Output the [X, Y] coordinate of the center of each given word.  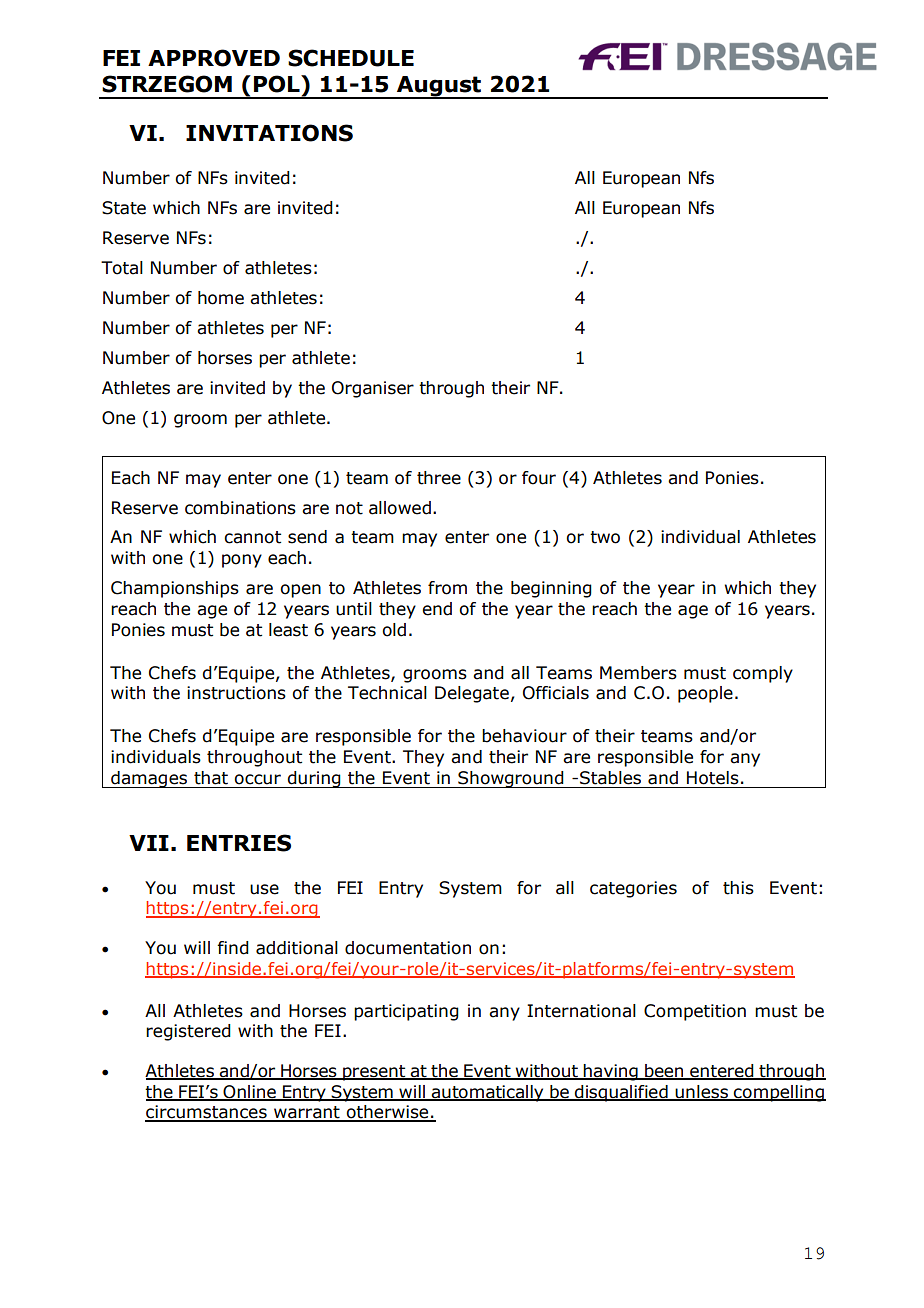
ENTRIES [239, 843]
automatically [487, 1093]
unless [701, 1093]
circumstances [207, 1113]
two [605, 537]
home [221, 298]
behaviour [524, 736]
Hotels [713, 778]
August [439, 87]
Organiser [373, 389]
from [447, 588]
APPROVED [214, 58]
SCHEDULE [351, 58]
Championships [175, 589]
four [539, 478]
